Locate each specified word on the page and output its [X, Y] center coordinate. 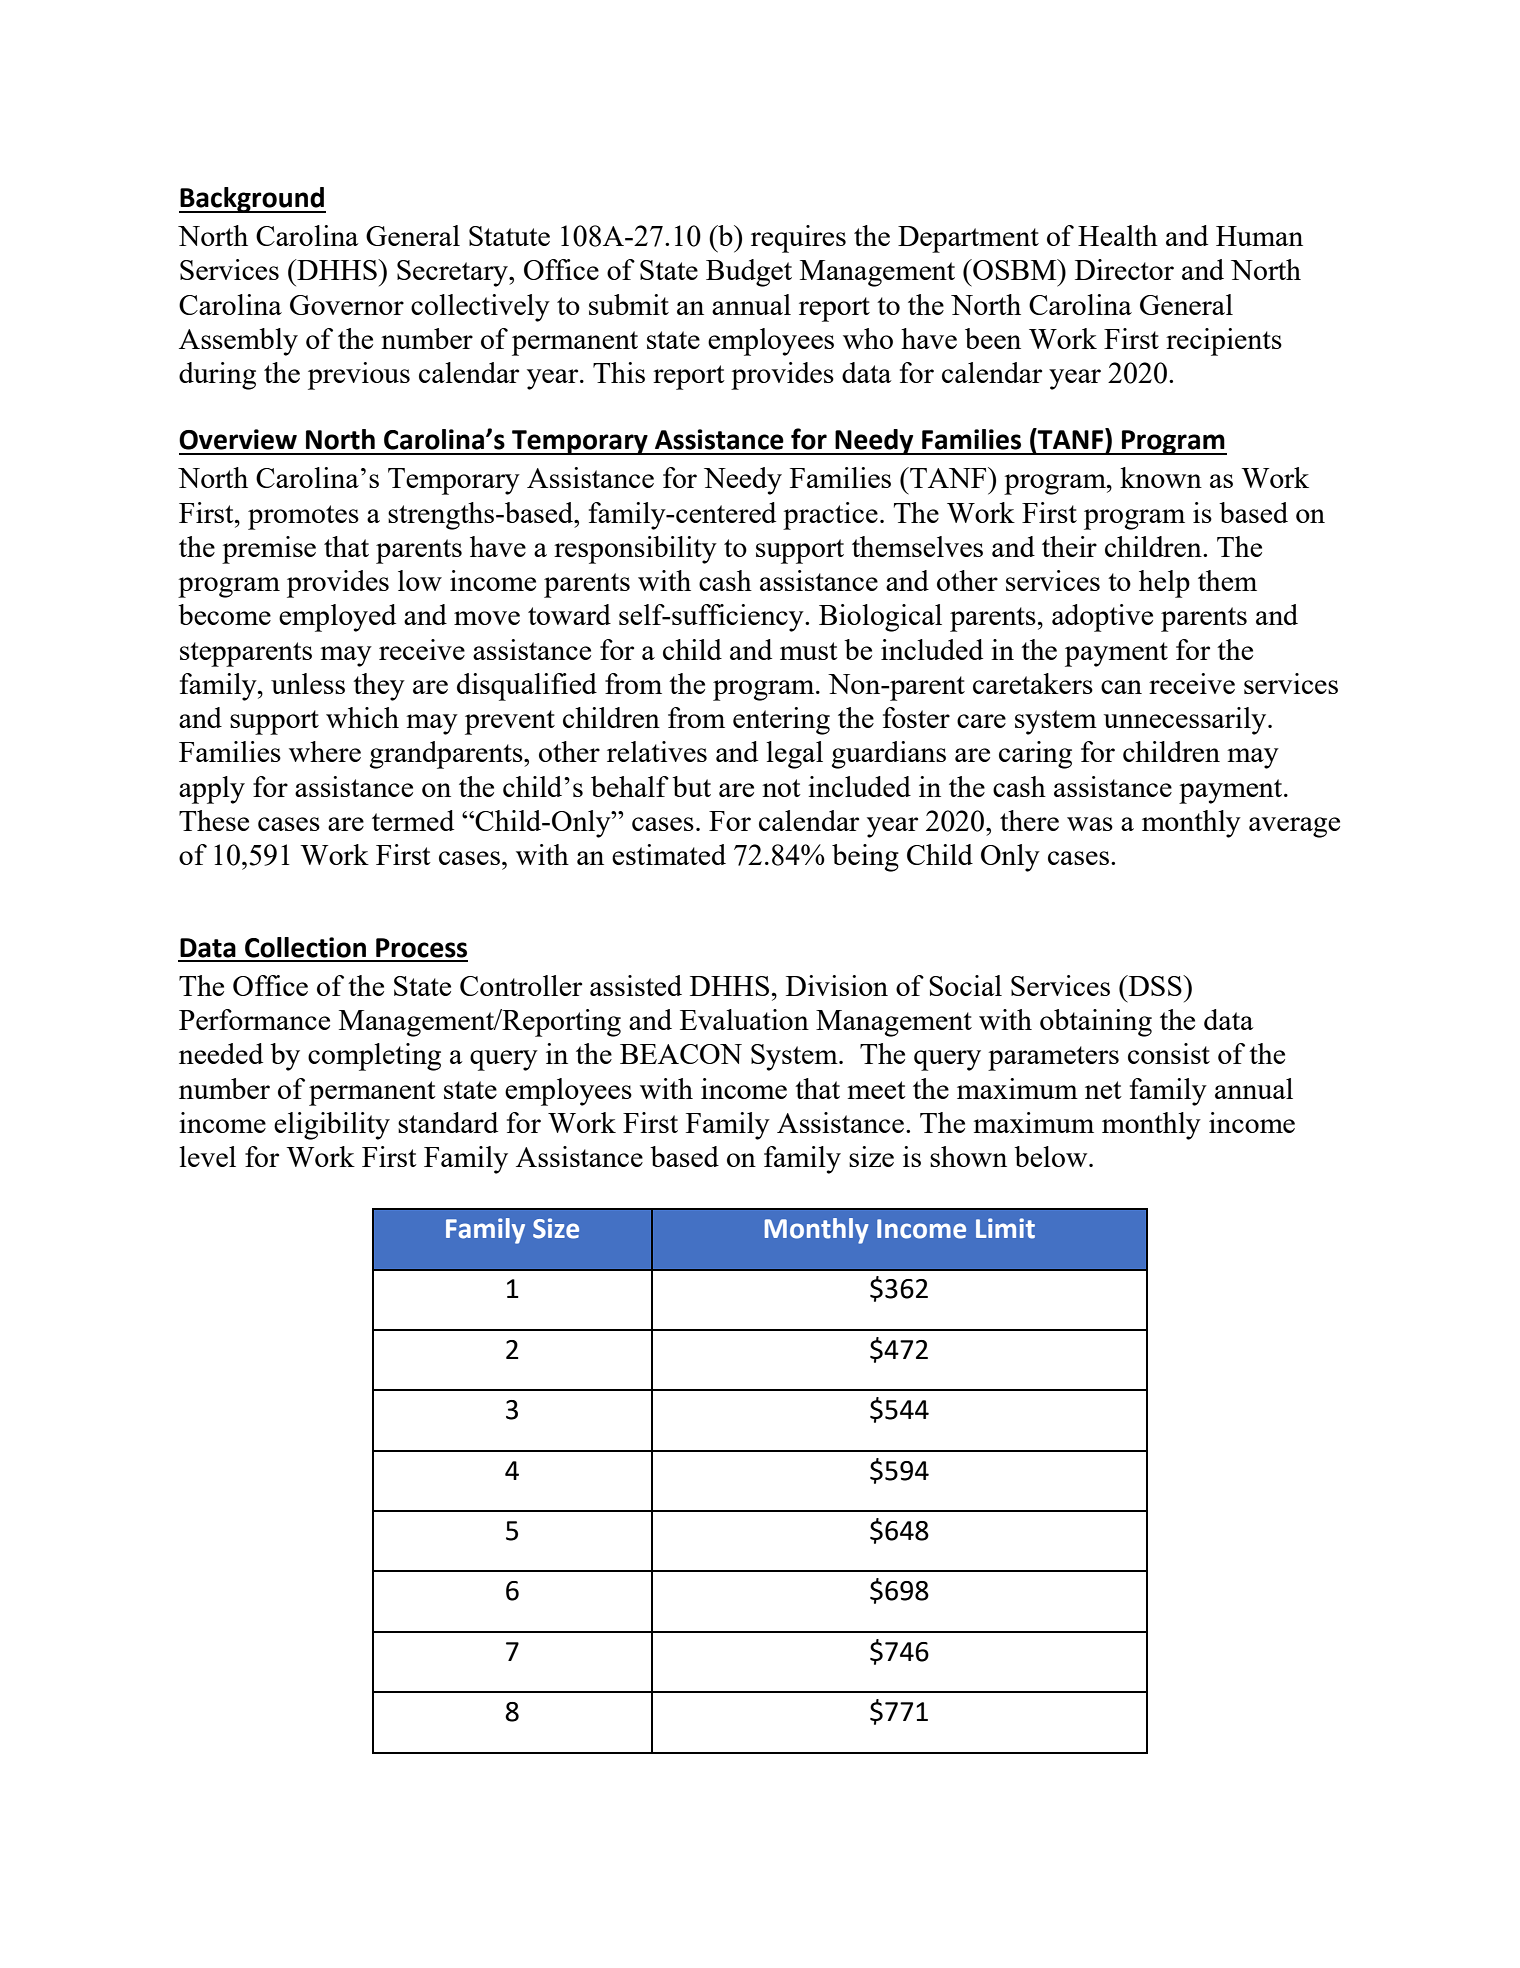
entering [781, 721]
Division [837, 985]
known [1161, 477]
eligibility [332, 1126]
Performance [254, 1019]
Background [252, 200]
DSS [1155, 985]
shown [968, 1156]
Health [1118, 235]
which [362, 717]
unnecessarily [1186, 721]
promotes [303, 517]
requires [798, 239]
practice [830, 516]
